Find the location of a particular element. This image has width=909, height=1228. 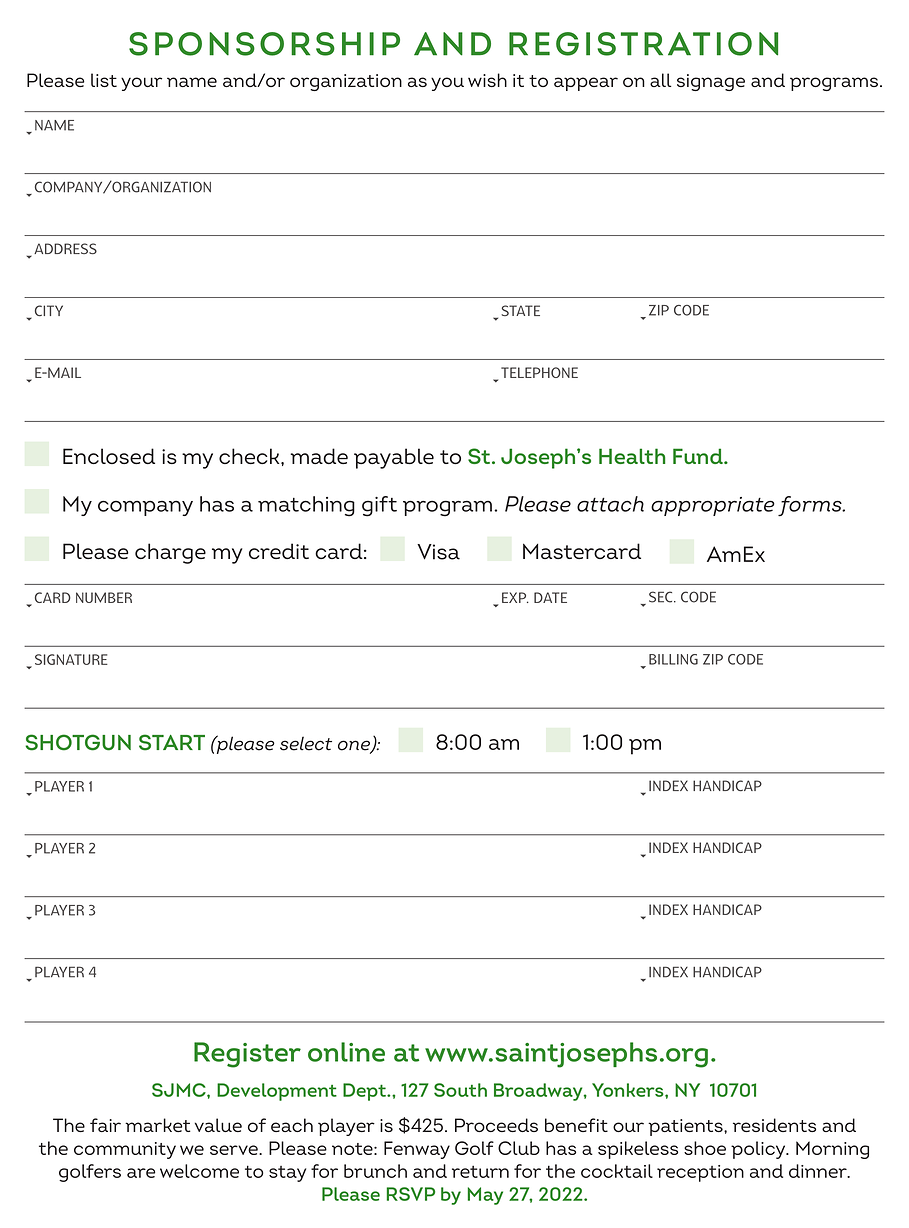

your is located at coordinates (141, 84).
